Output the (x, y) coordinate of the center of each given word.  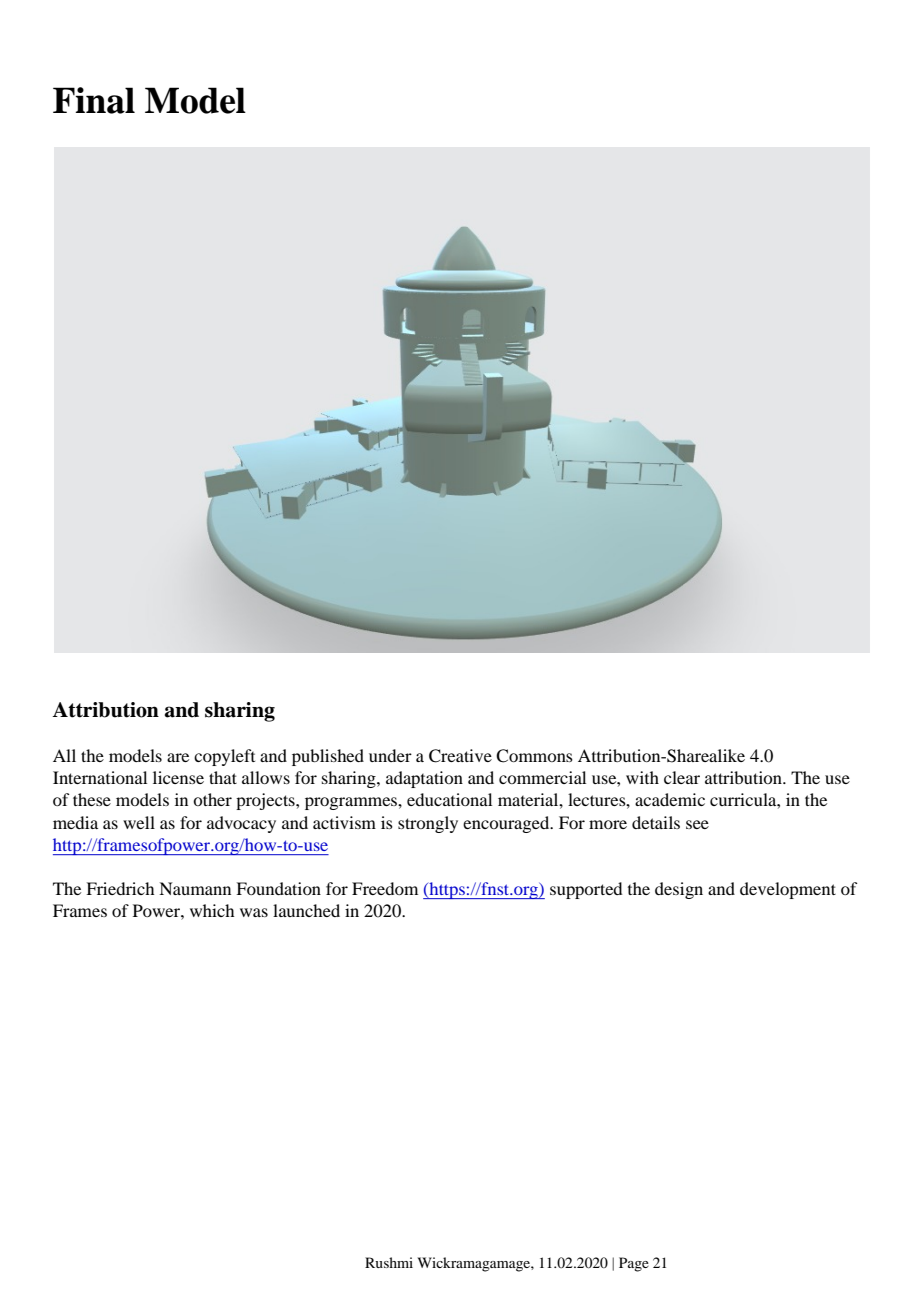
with (642, 777)
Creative (460, 756)
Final (94, 100)
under (390, 755)
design (679, 890)
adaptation (424, 779)
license (178, 777)
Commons (534, 756)
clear (682, 777)
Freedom (385, 888)
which (212, 910)
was (254, 912)
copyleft (224, 757)
